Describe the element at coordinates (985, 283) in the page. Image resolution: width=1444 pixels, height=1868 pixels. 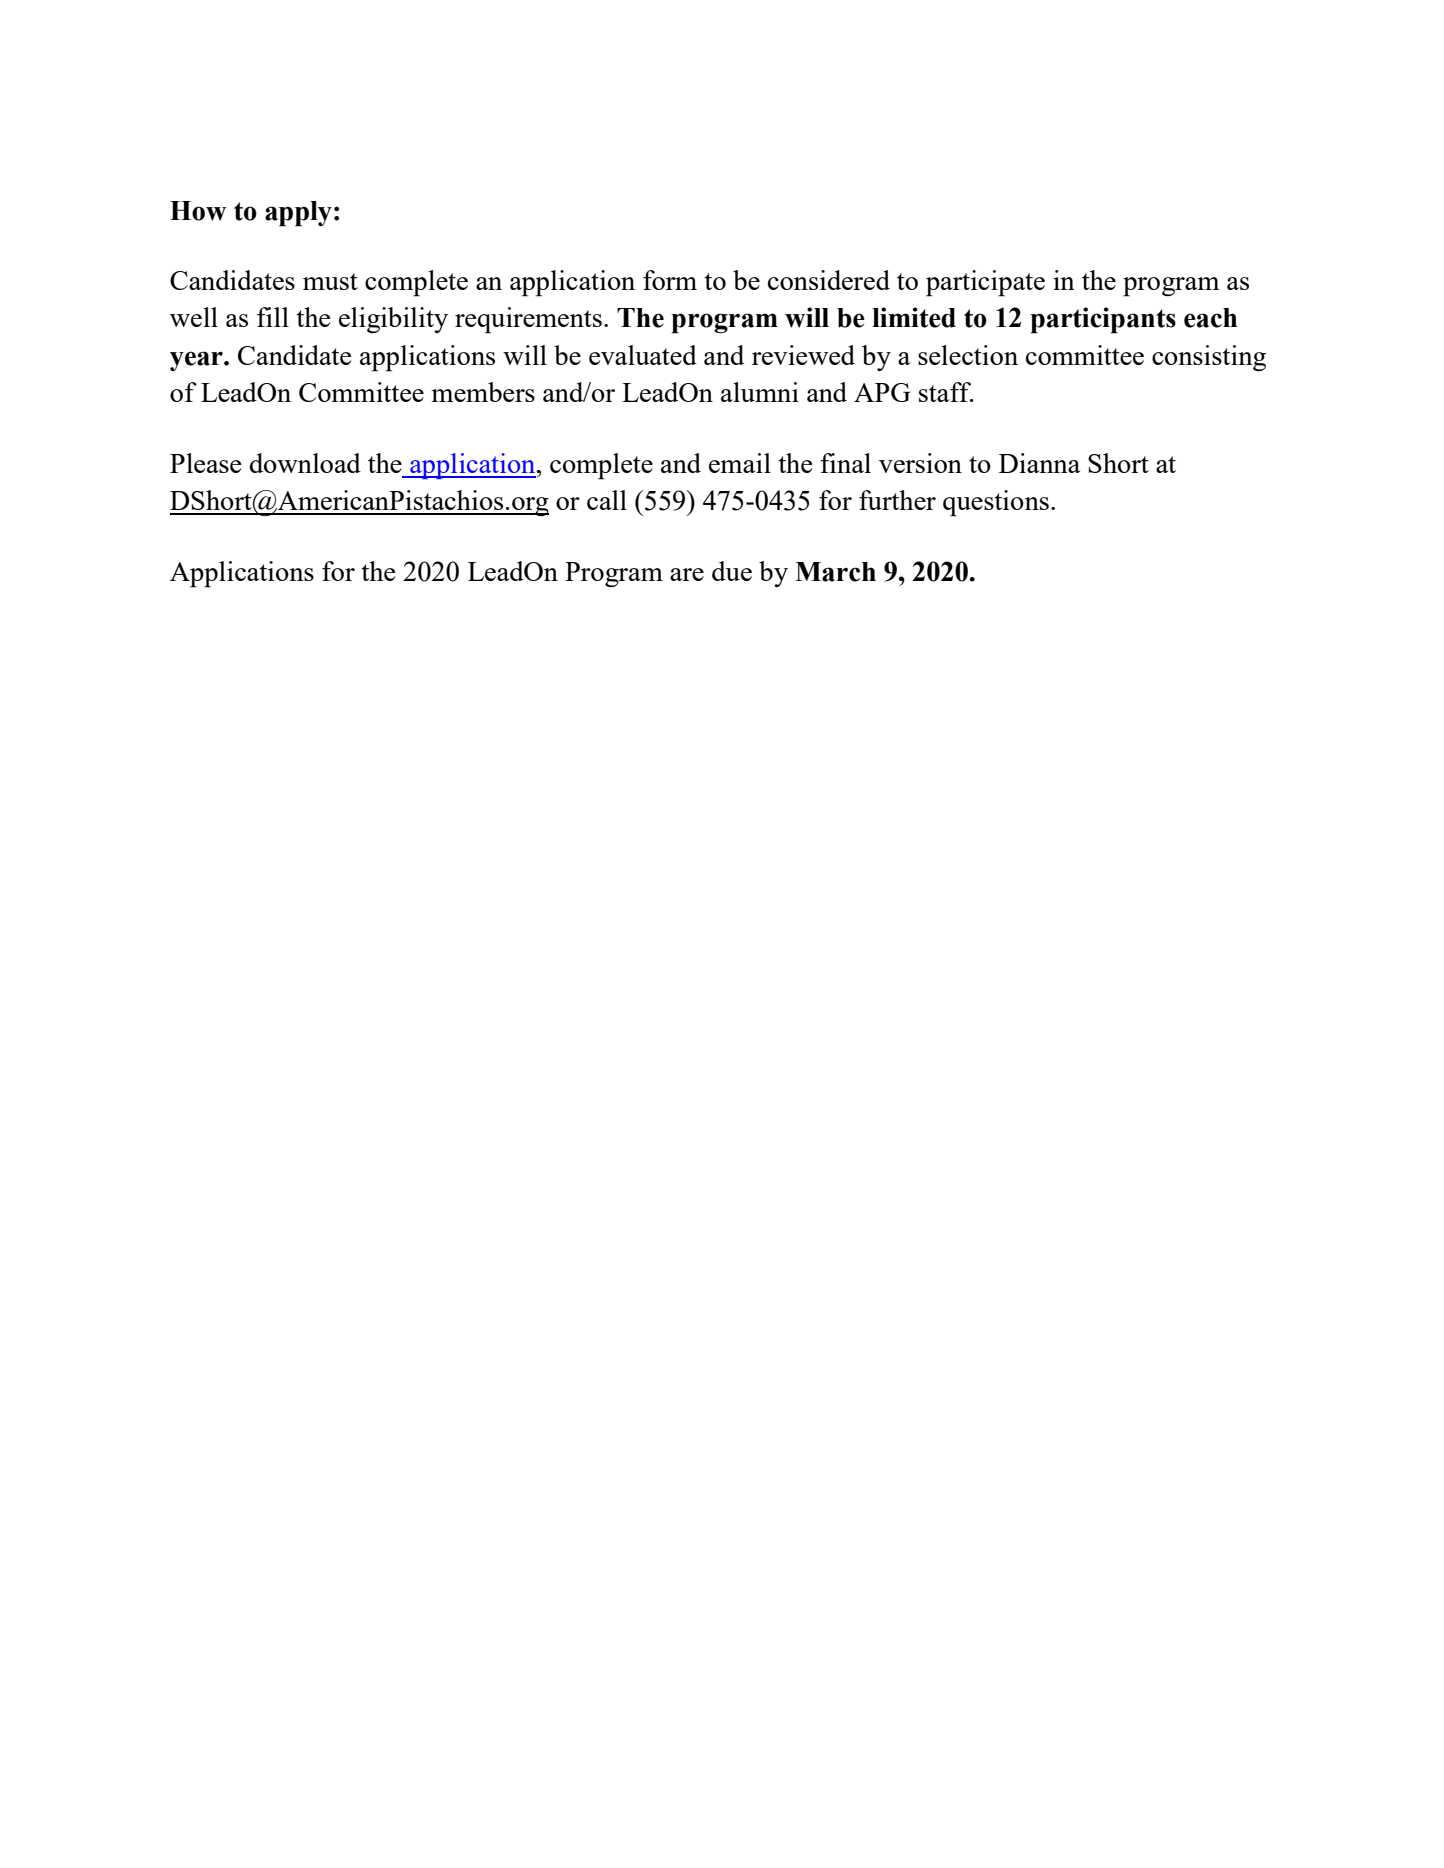
I see `participate` at that location.
